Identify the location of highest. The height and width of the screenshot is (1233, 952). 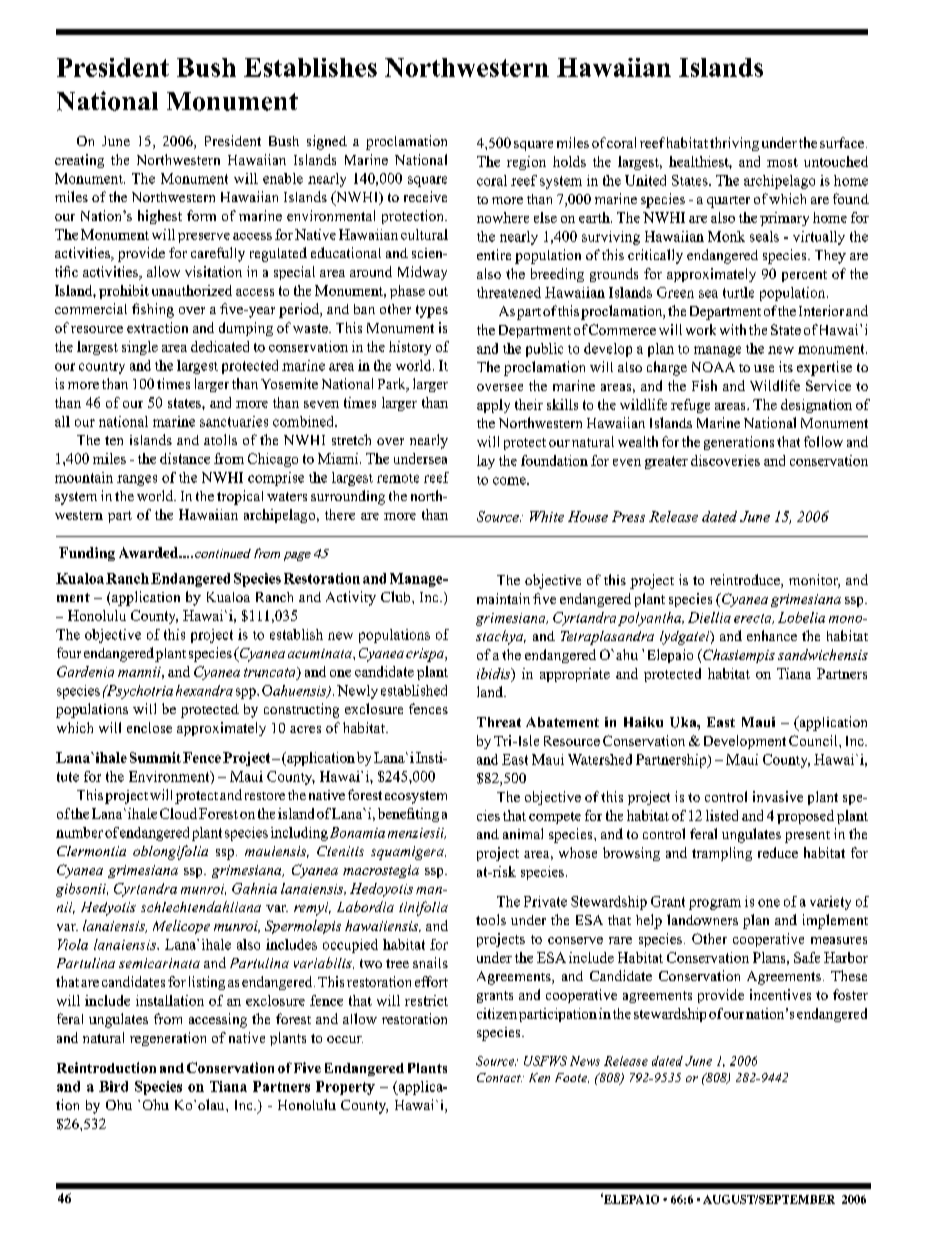
(160, 217).
